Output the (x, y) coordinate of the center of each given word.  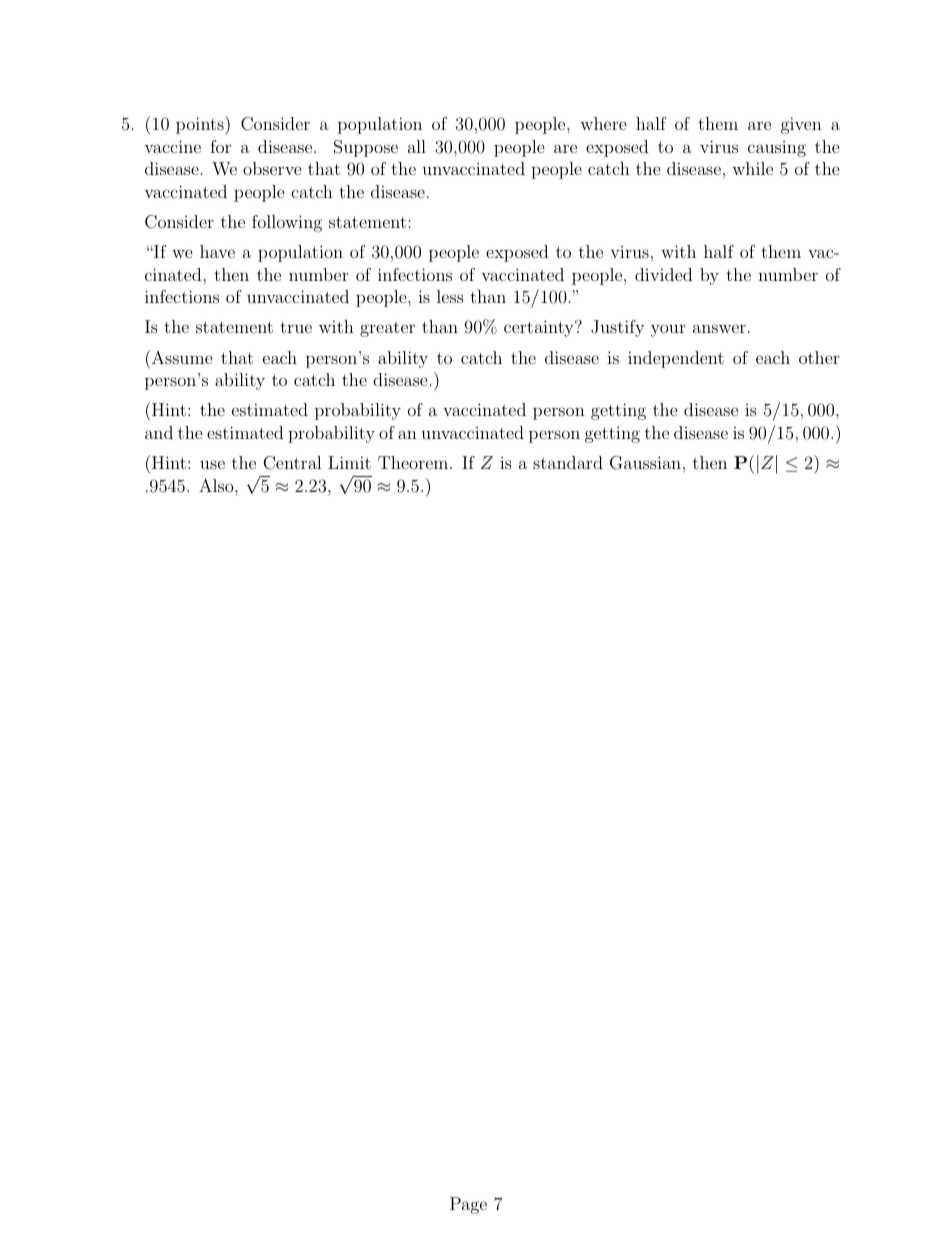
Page (468, 1205)
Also (217, 485)
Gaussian (645, 463)
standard (568, 462)
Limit (349, 462)
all (417, 146)
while (752, 168)
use (212, 464)
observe (272, 168)
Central (292, 463)
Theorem (413, 462)
